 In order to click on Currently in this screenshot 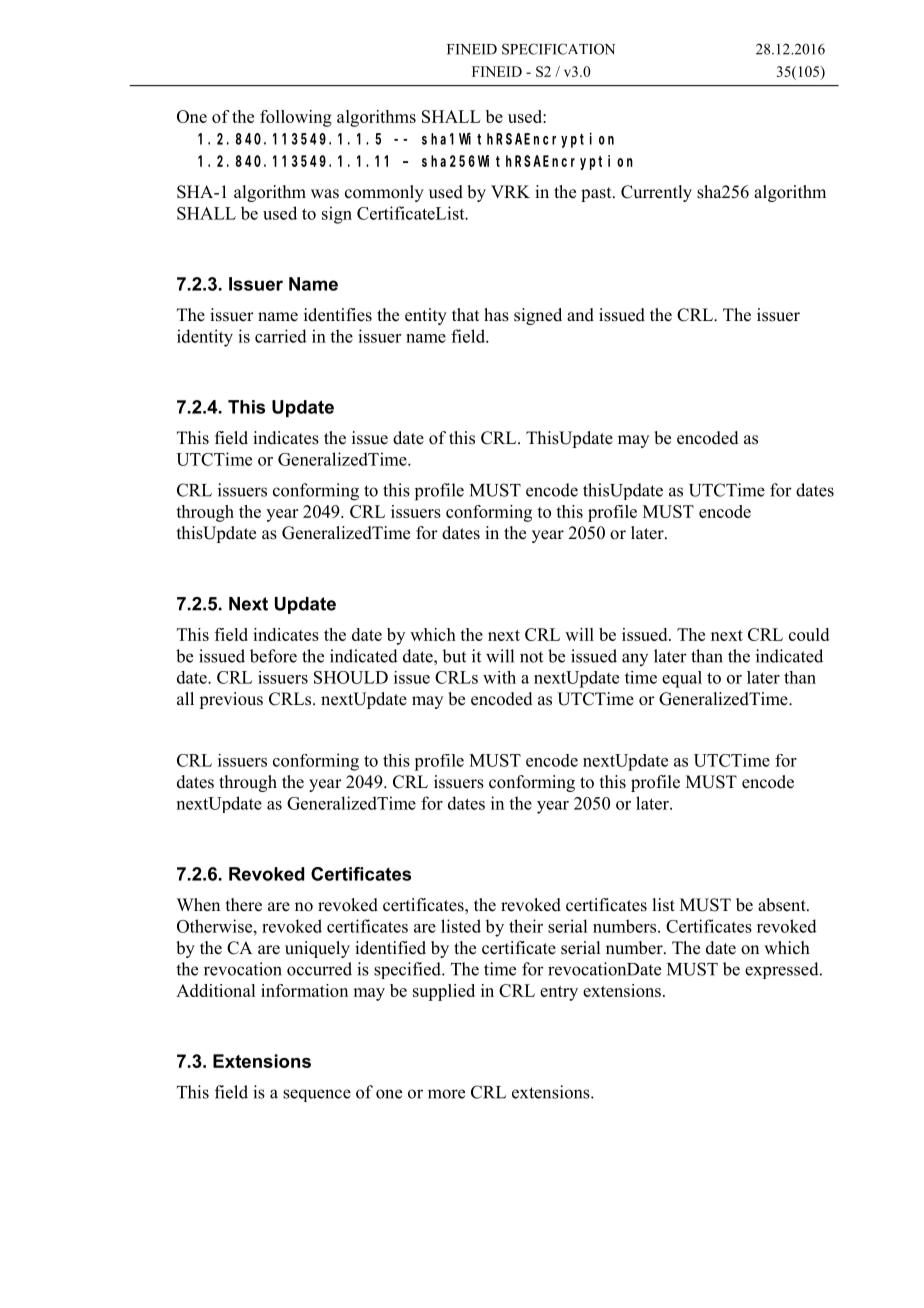, I will do `click(656, 193)`.
